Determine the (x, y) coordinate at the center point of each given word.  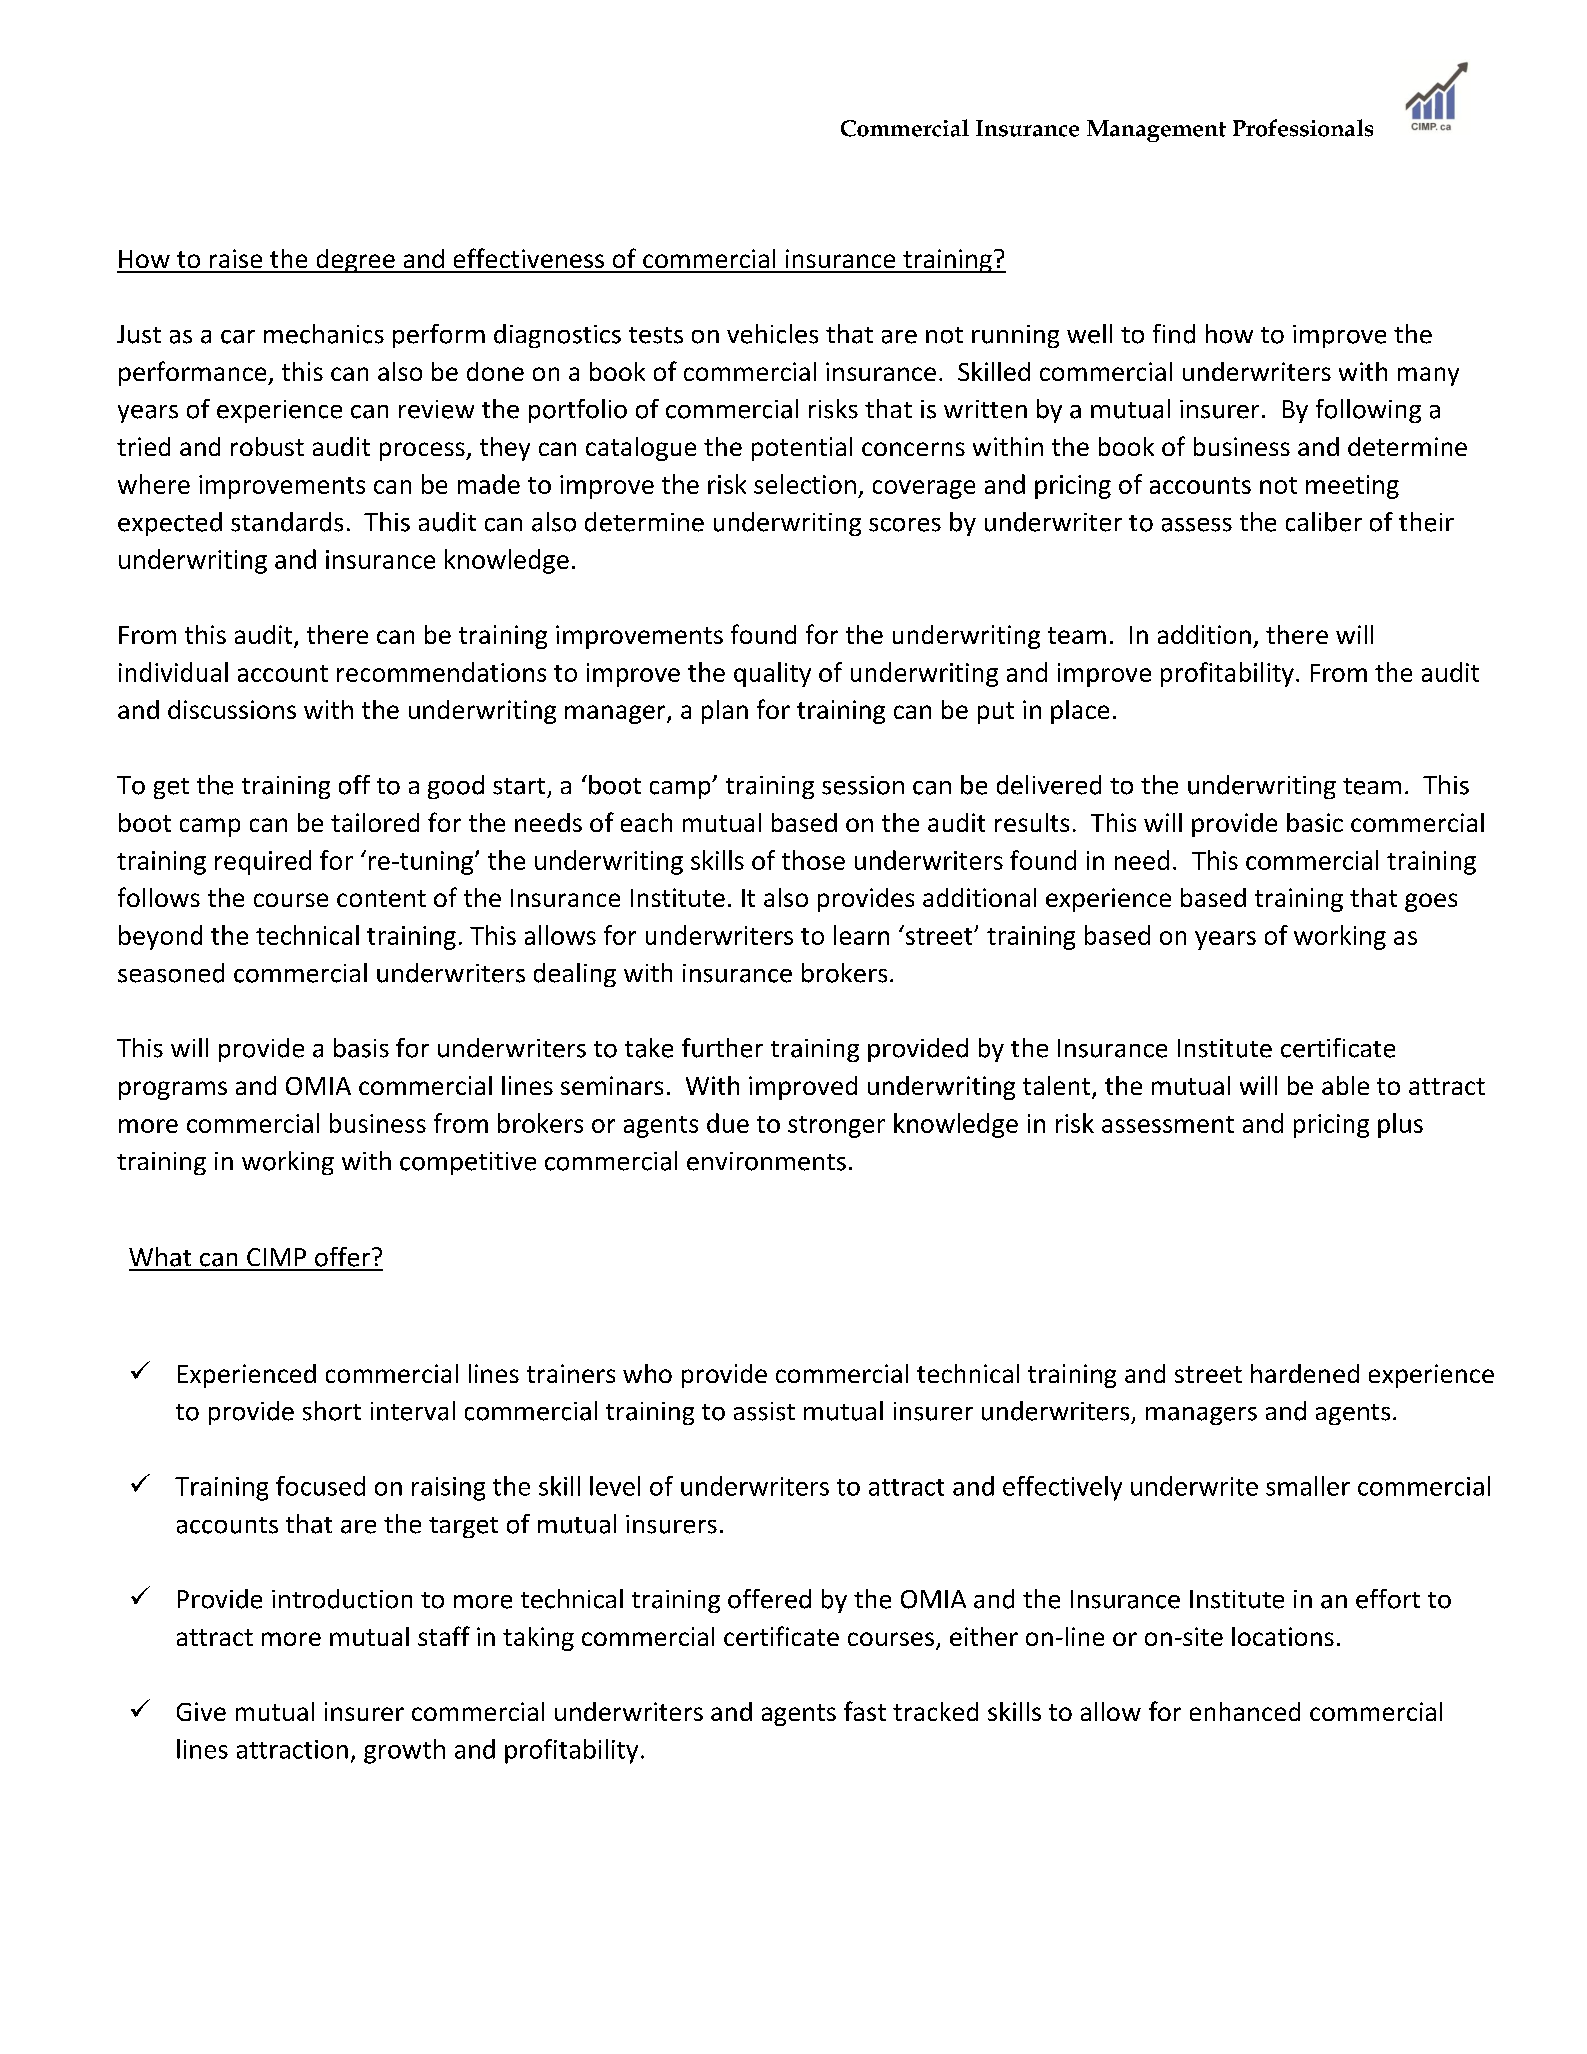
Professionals (1303, 128)
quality (772, 674)
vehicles (772, 334)
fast (865, 1711)
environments (766, 1161)
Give (201, 1711)
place (1080, 712)
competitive (468, 1163)
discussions (232, 709)
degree (355, 261)
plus (1400, 1125)
